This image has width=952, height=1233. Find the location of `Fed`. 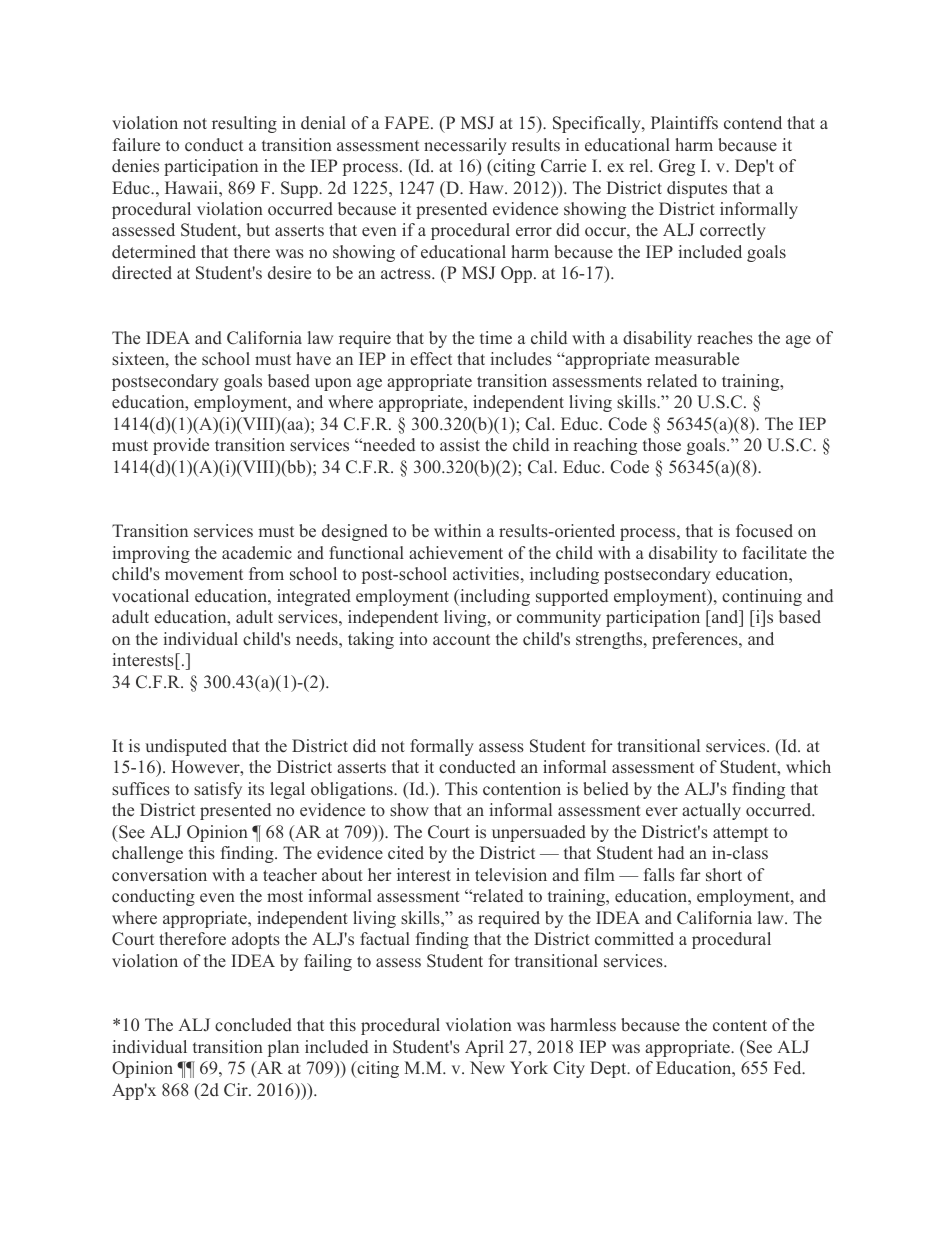

Fed is located at coordinates (789, 1067).
